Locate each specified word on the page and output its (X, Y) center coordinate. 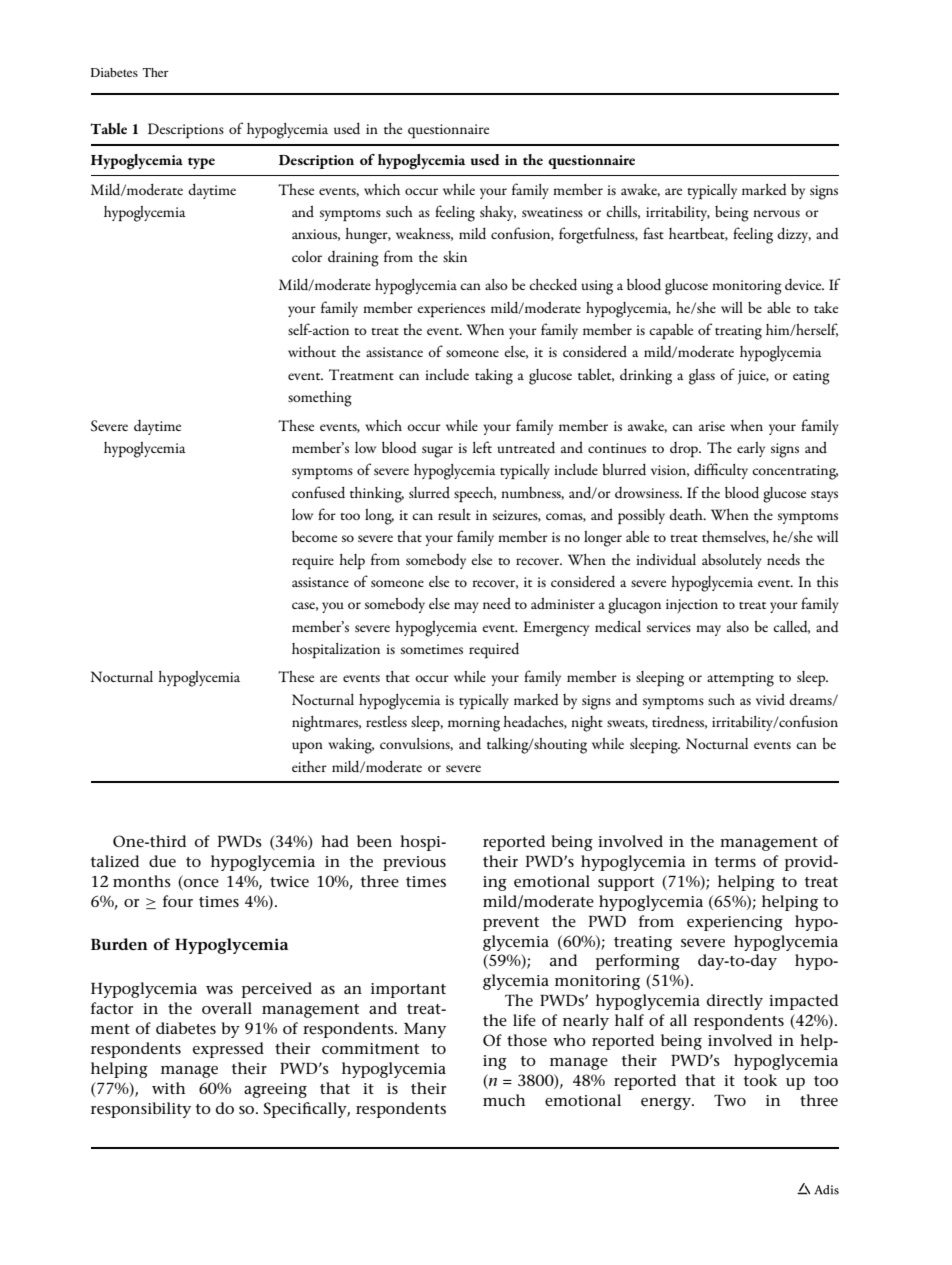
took (760, 1080)
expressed (228, 1050)
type (201, 163)
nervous (776, 213)
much (504, 1100)
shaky (498, 213)
